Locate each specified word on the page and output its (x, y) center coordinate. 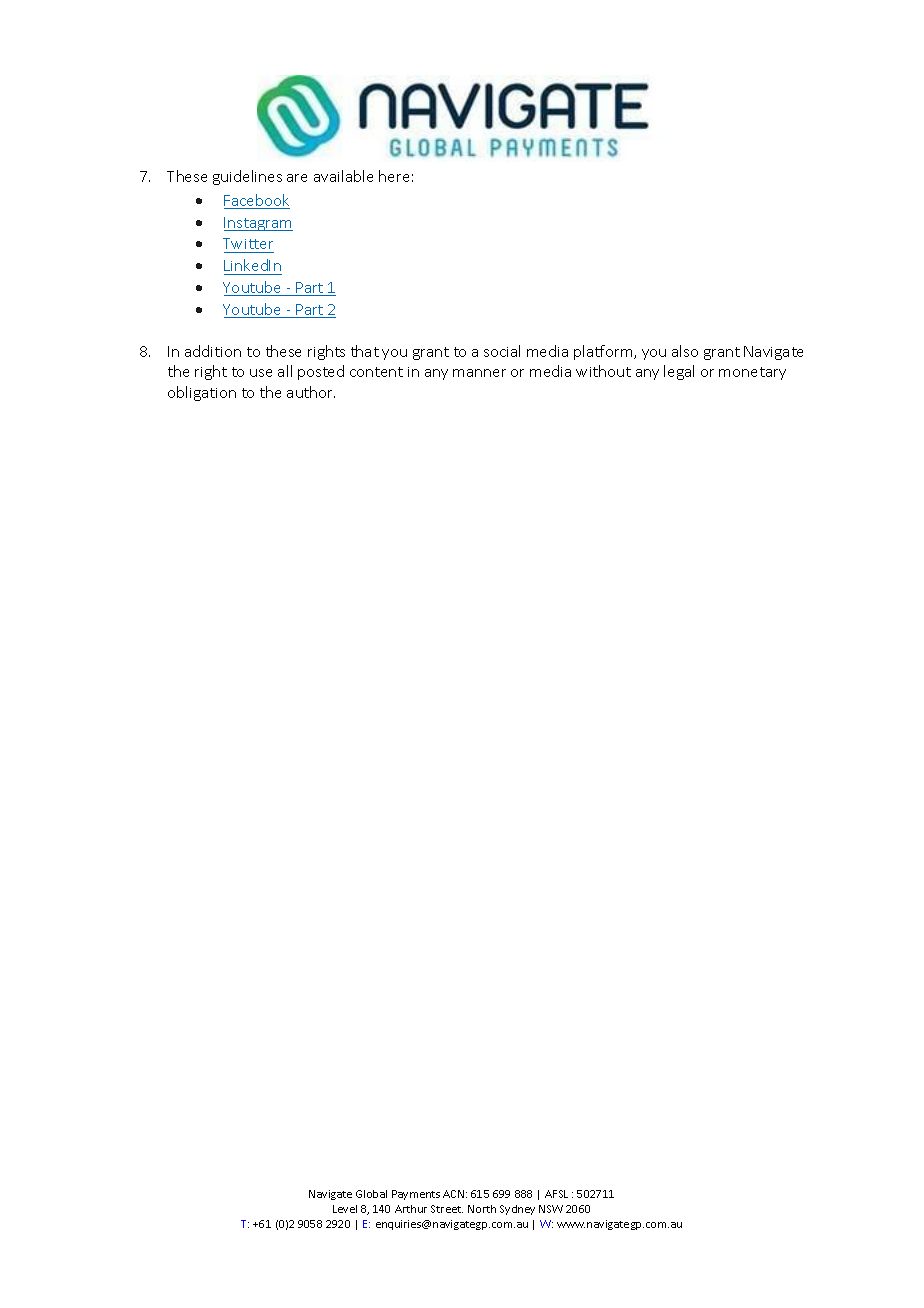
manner (479, 373)
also (685, 351)
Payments (416, 1195)
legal (679, 372)
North (482, 1209)
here (394, 176)
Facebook (257, 201)
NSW (551, 1209)
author (311, 392)
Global (371, 1194)
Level (345, 1209)
